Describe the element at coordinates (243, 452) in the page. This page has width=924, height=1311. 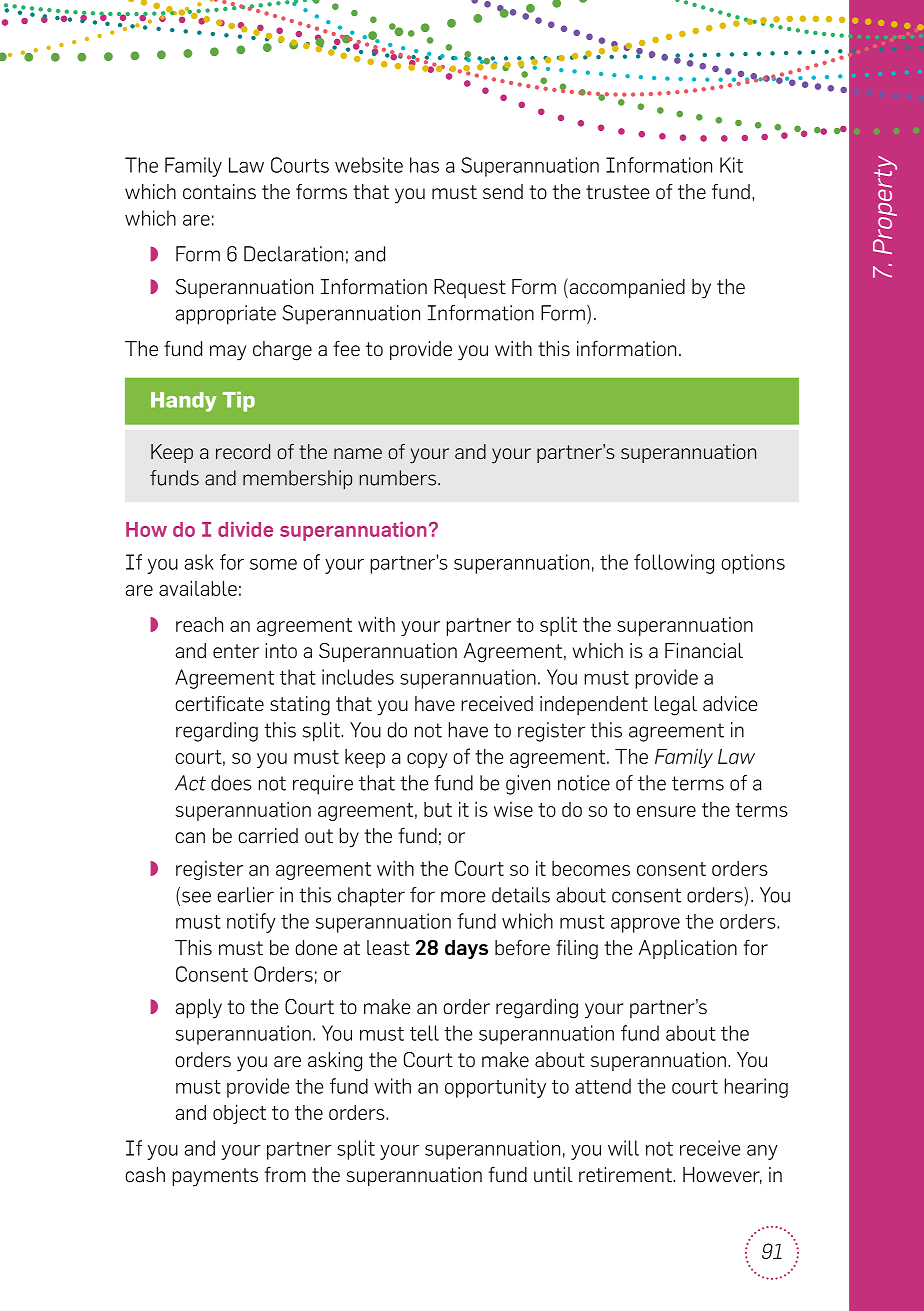
I see `record` at that location.
